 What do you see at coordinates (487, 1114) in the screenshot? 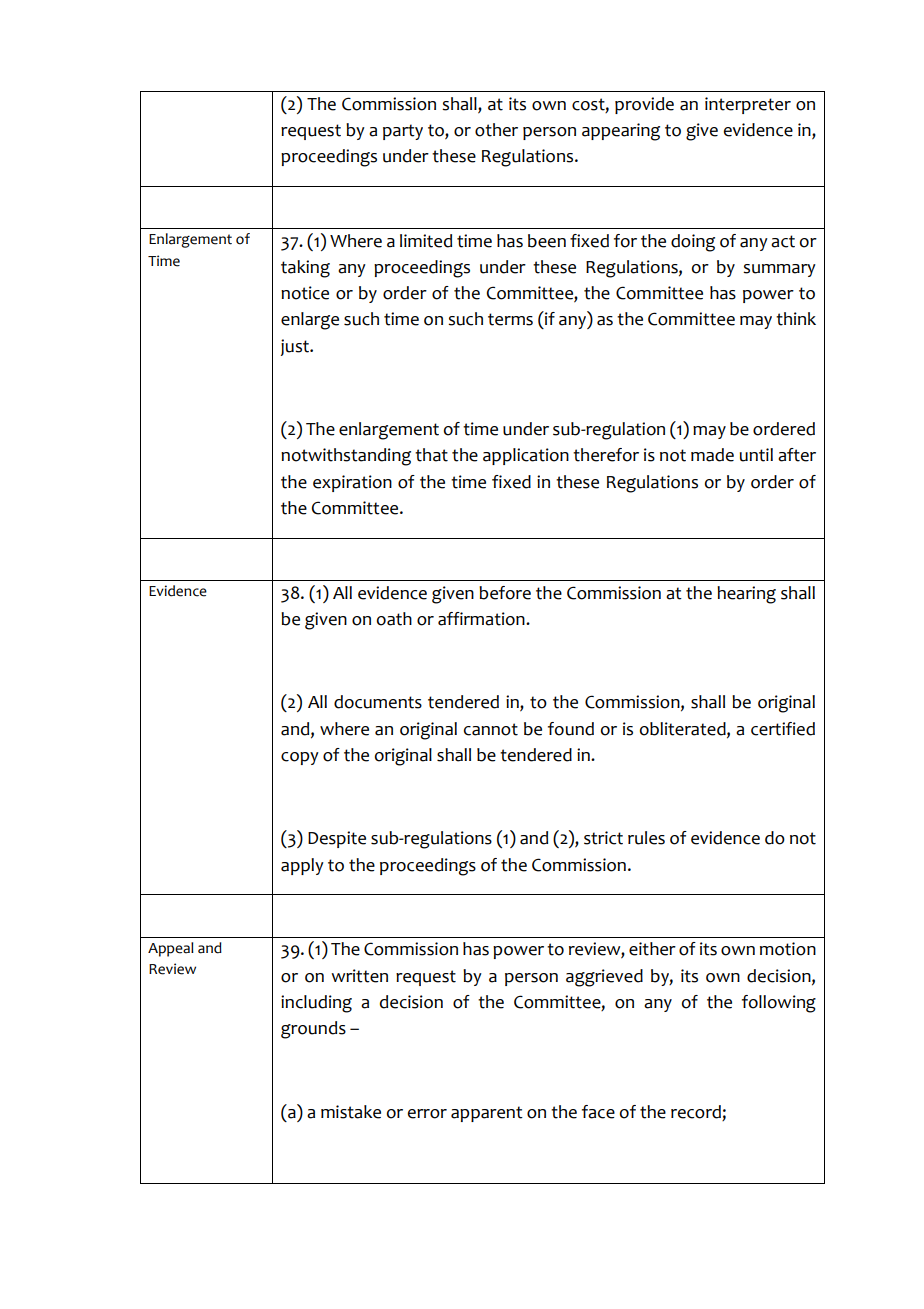
I see `apparent` at bounding box center [487, 1114].
